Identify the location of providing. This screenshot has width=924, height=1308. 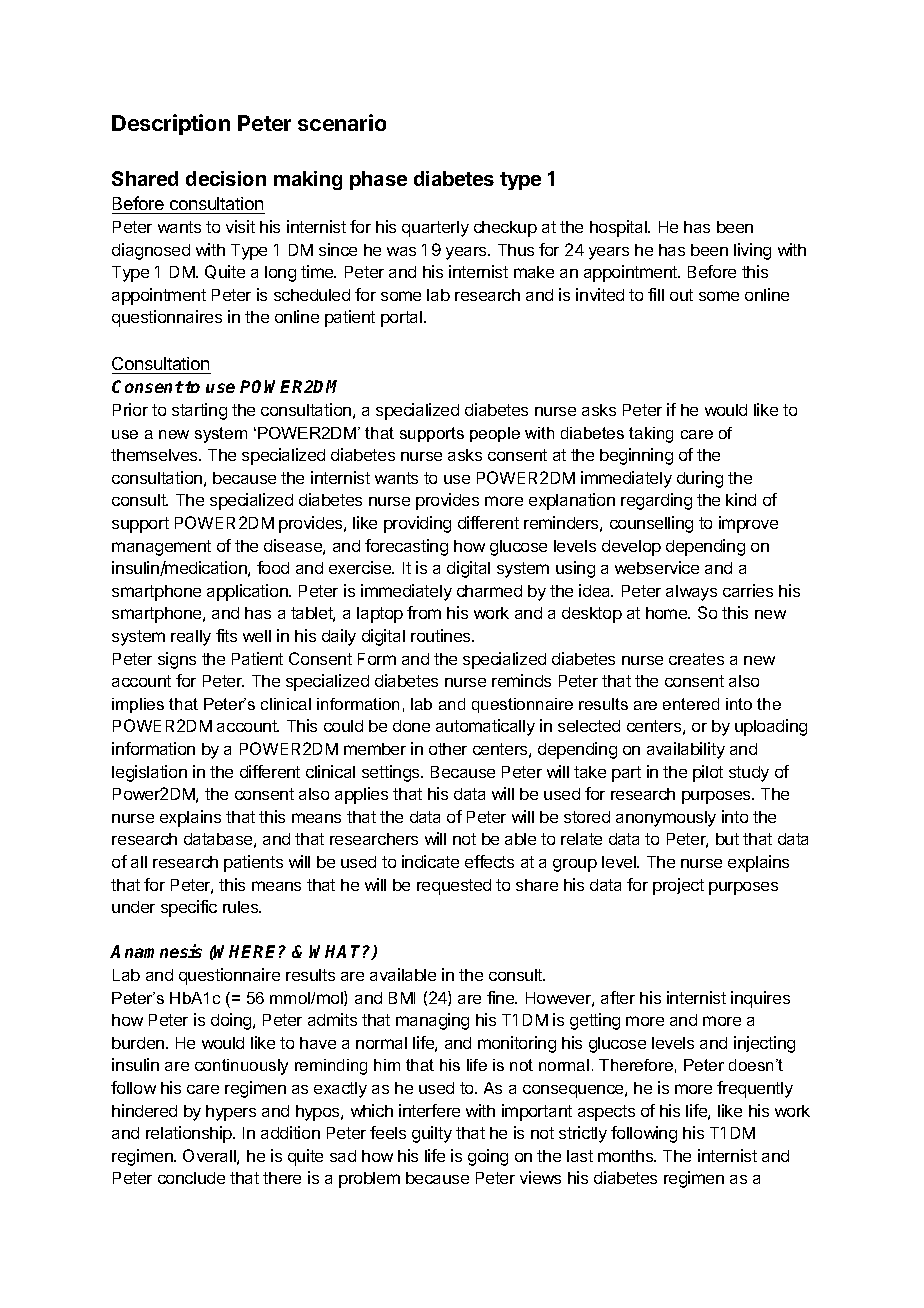
(417, 524).
